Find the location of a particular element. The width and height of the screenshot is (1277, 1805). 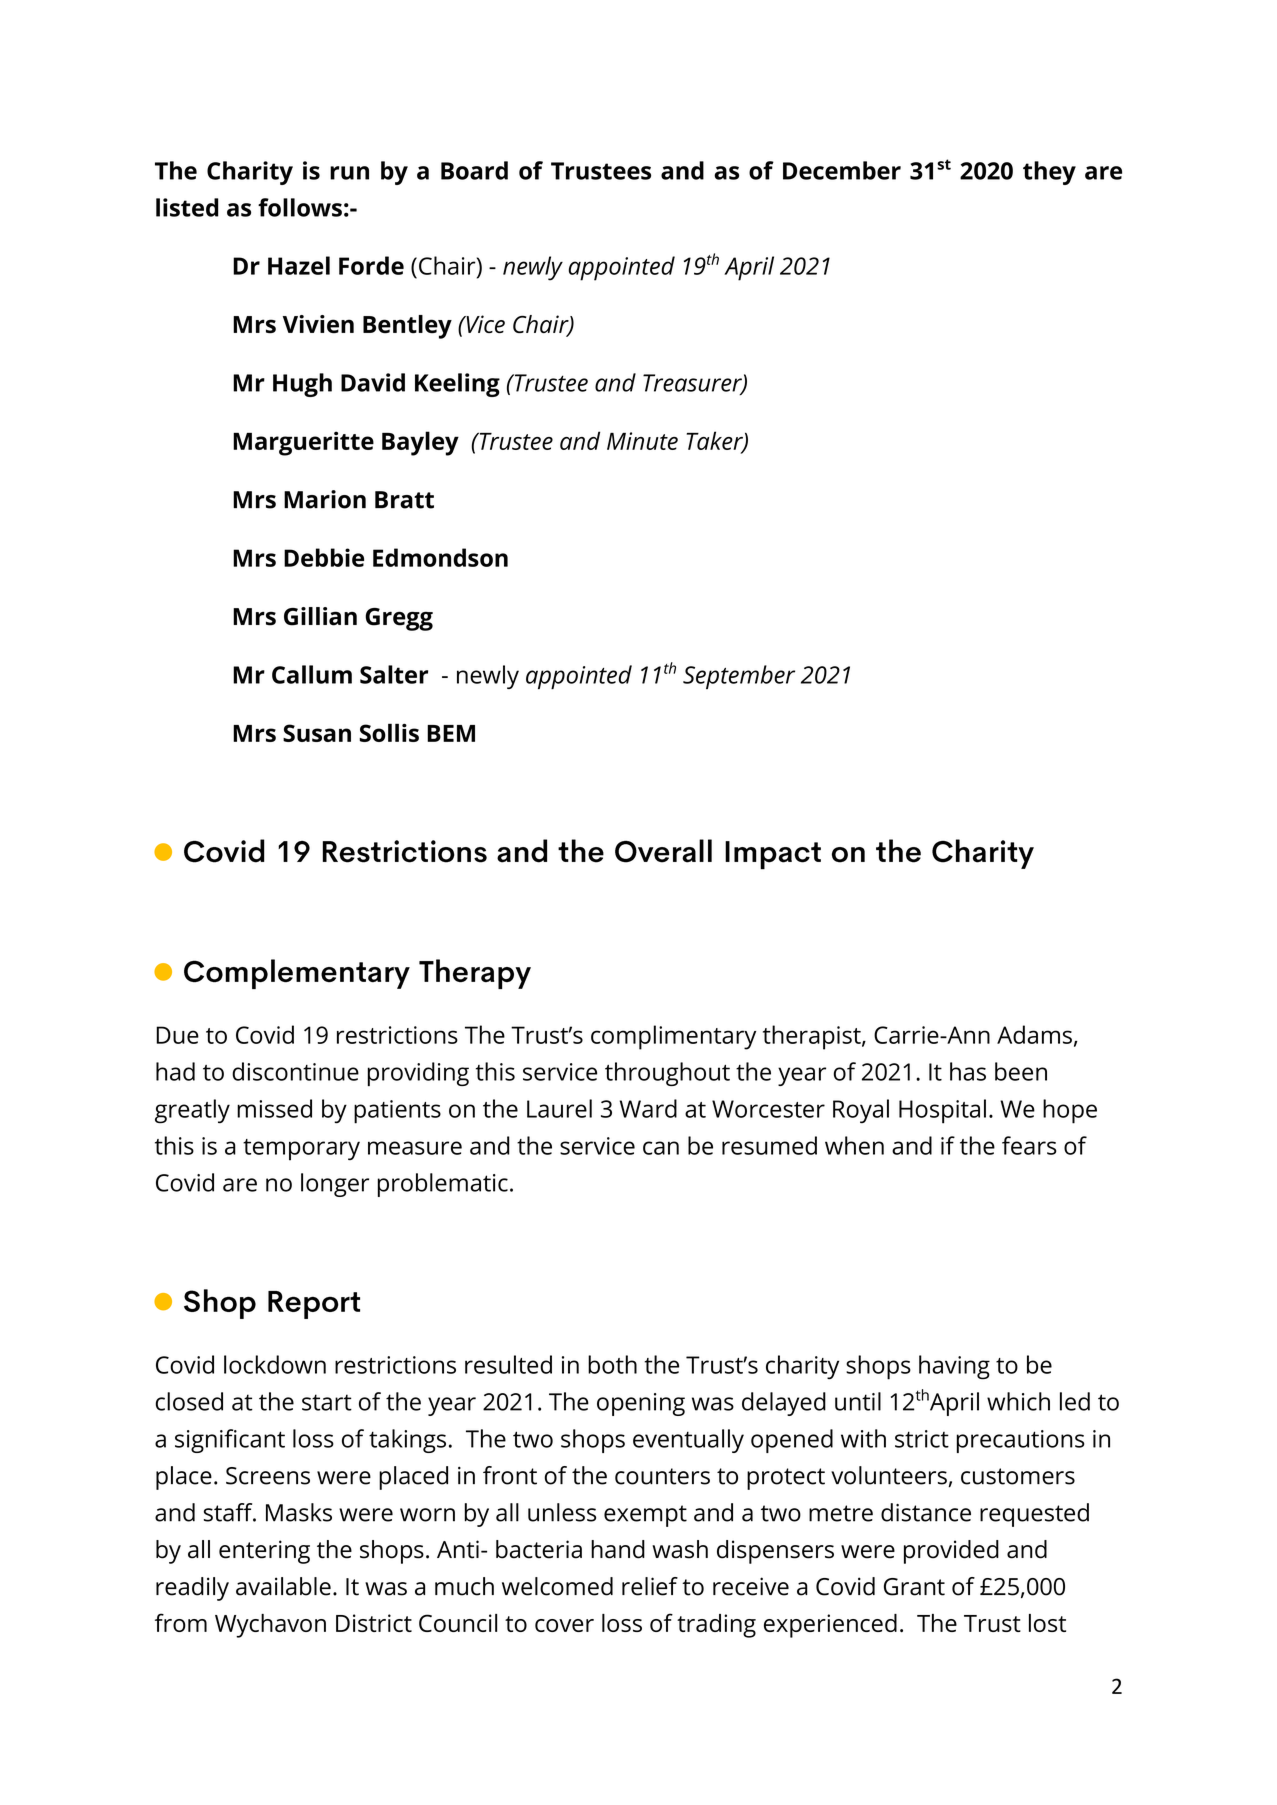

Due is located at coordinates (177, 1035).
